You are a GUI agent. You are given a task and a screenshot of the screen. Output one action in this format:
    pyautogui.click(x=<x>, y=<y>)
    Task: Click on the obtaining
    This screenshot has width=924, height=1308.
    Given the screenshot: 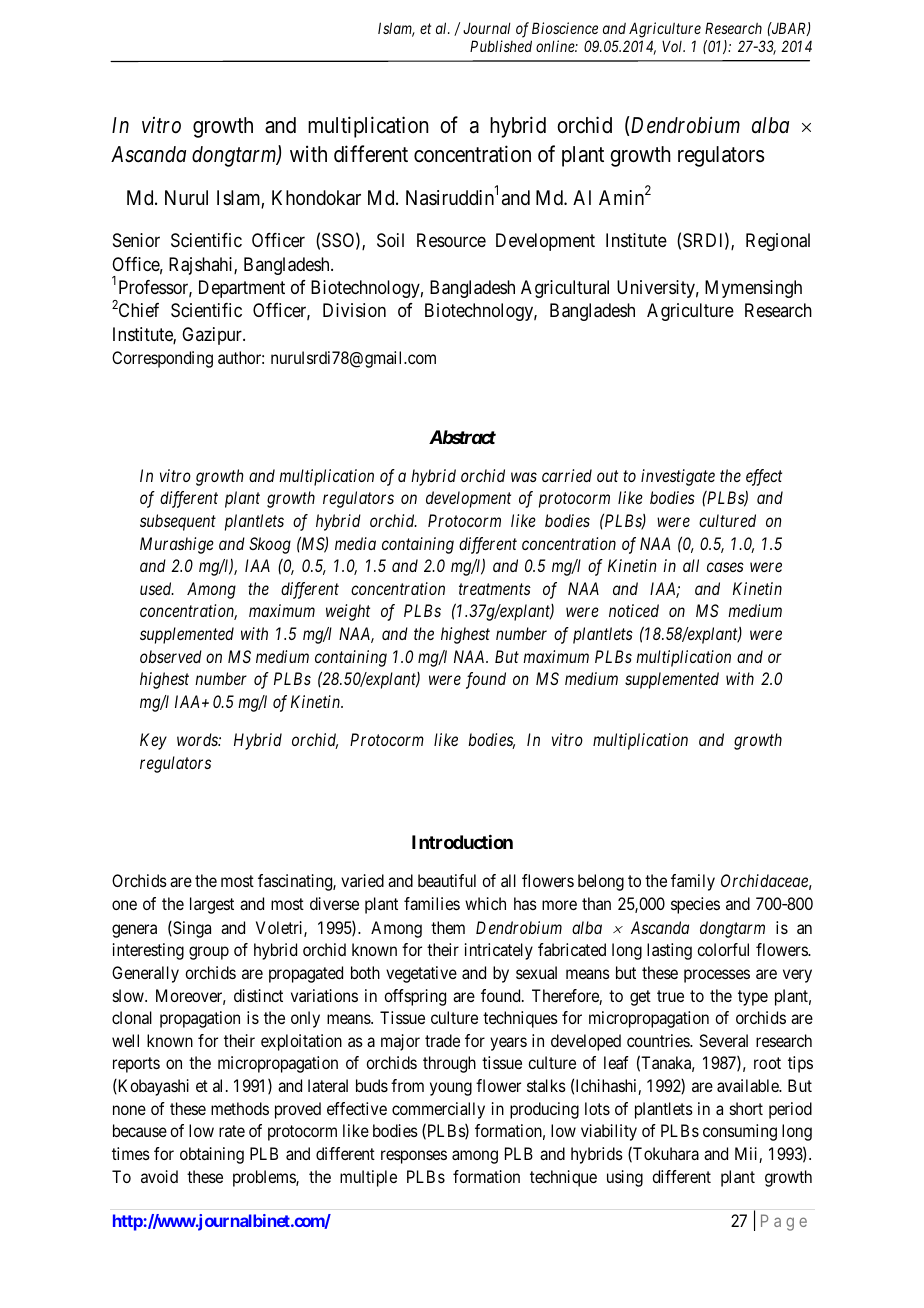 What is the action you would take?
    pyautogui.click(x=212, y=1155)
